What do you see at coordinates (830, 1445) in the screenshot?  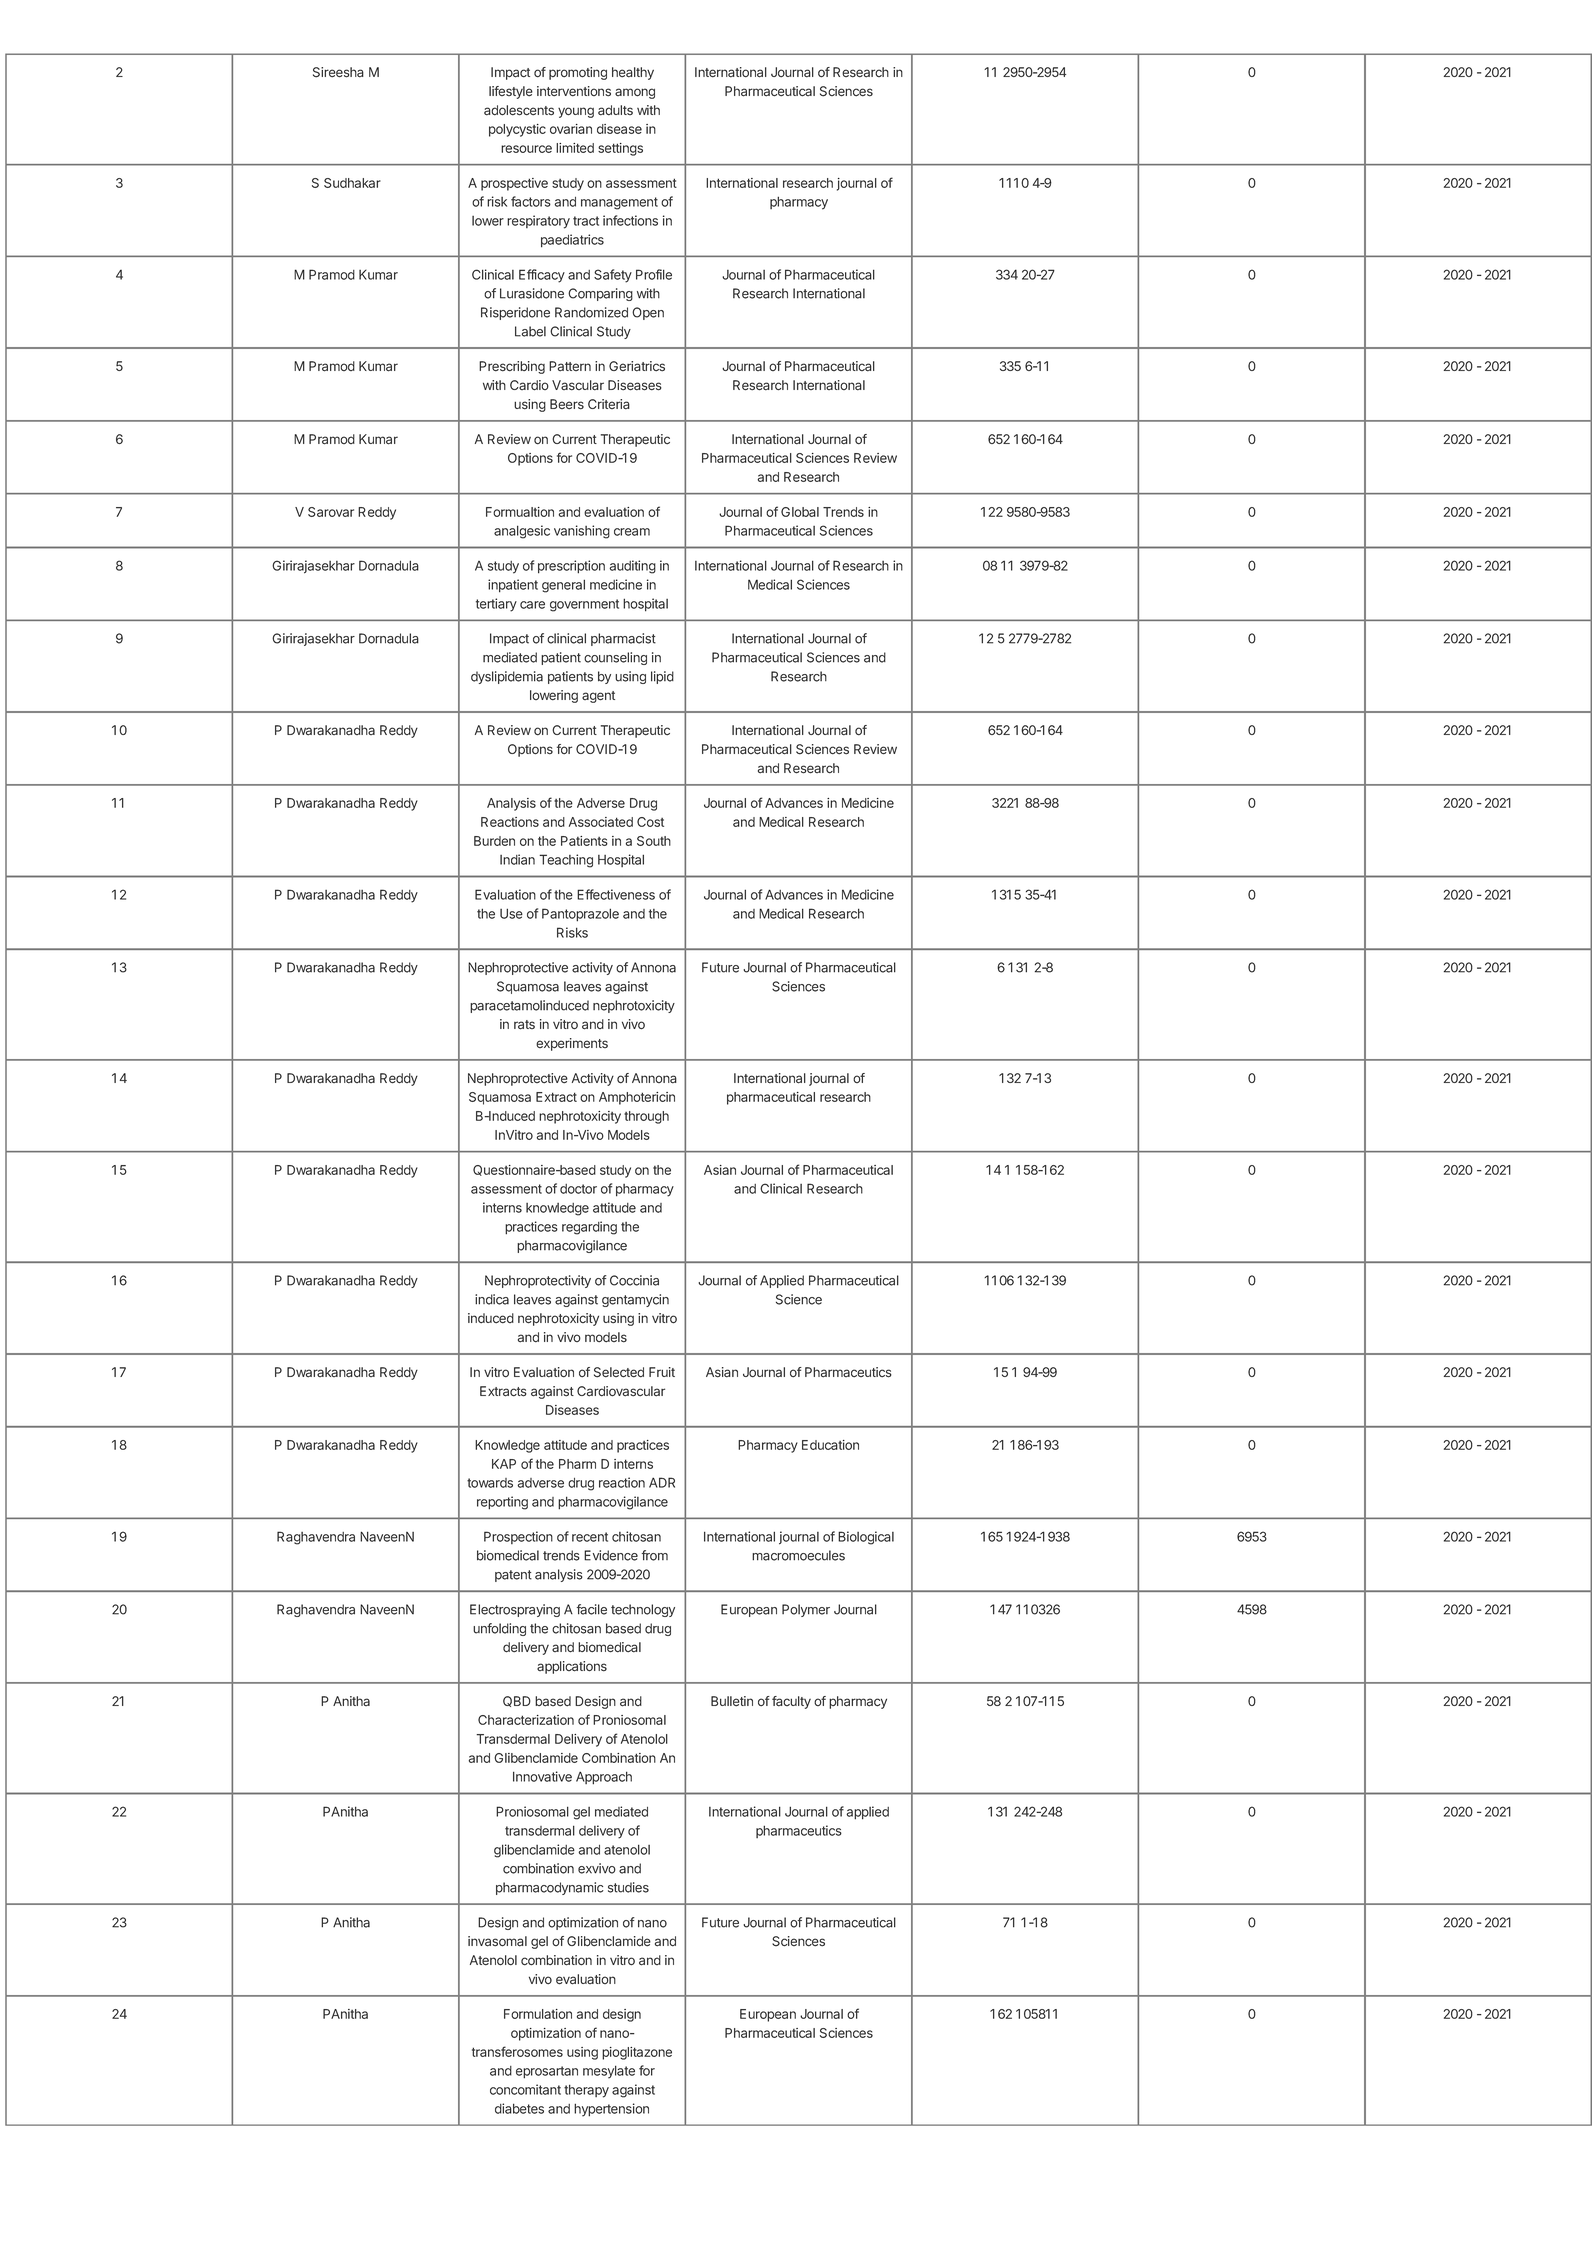 I see `Education` at bounding box center [830, 1445].
